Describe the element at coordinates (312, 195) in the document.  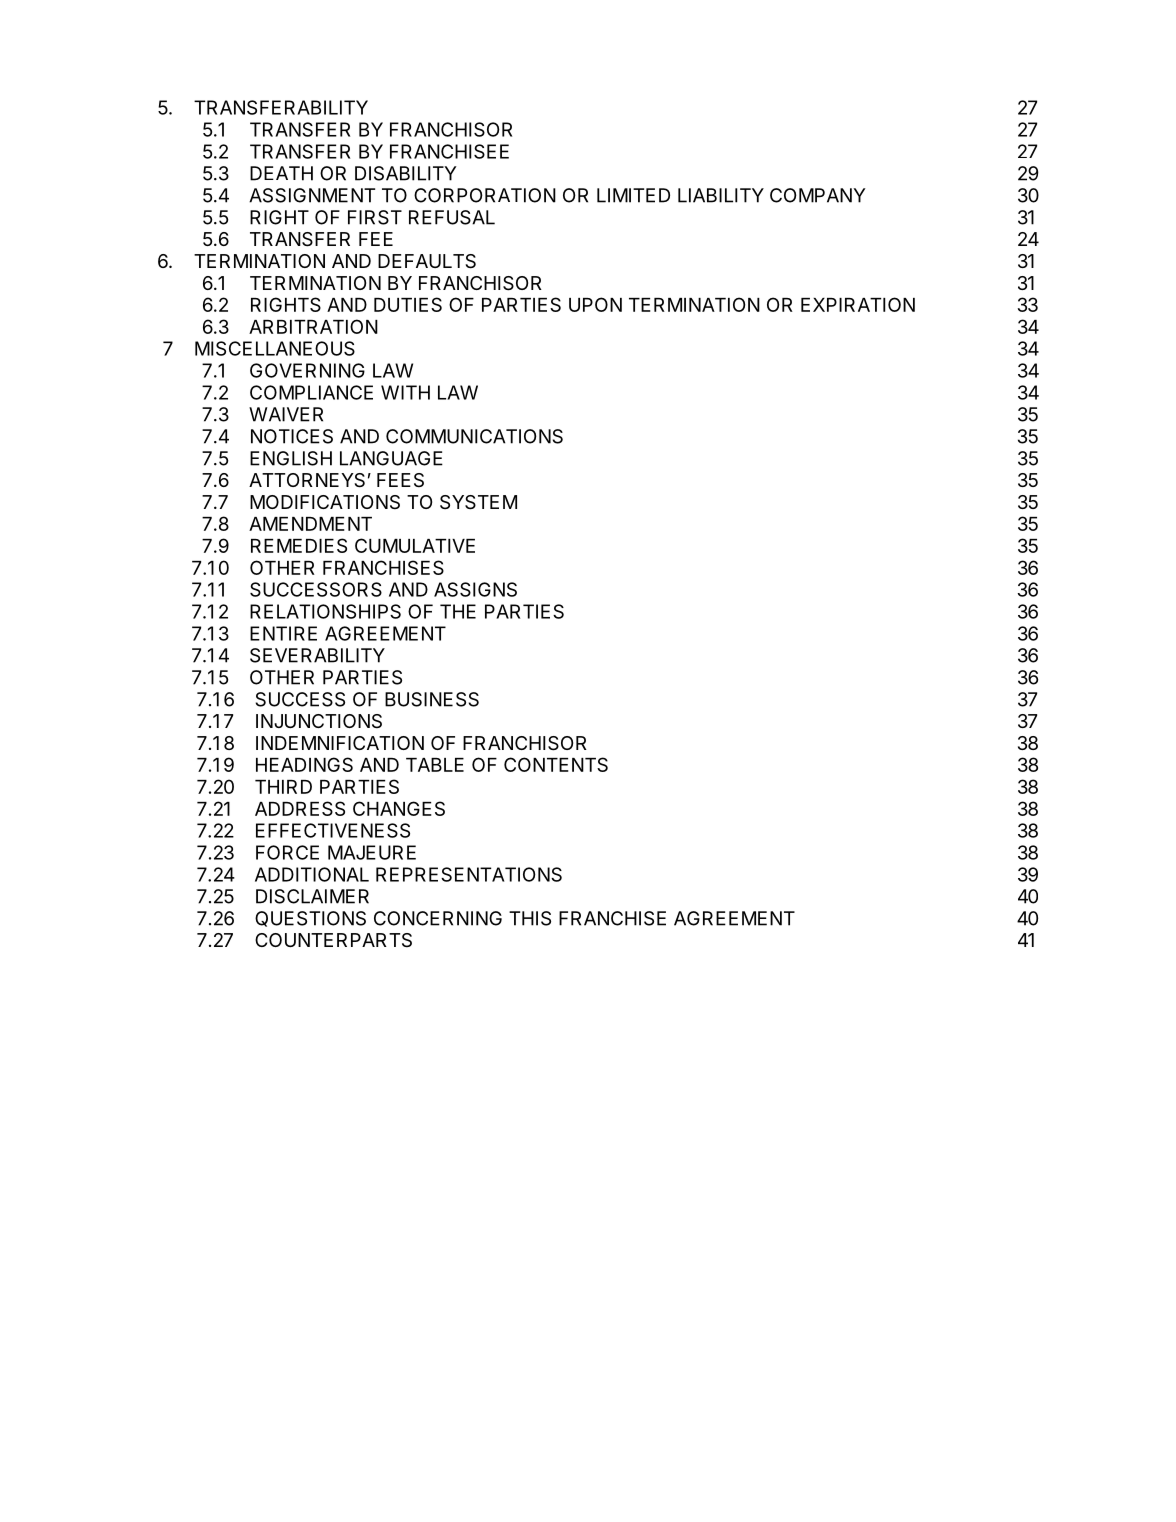
I see `ASSIGNMENT` at that location.
